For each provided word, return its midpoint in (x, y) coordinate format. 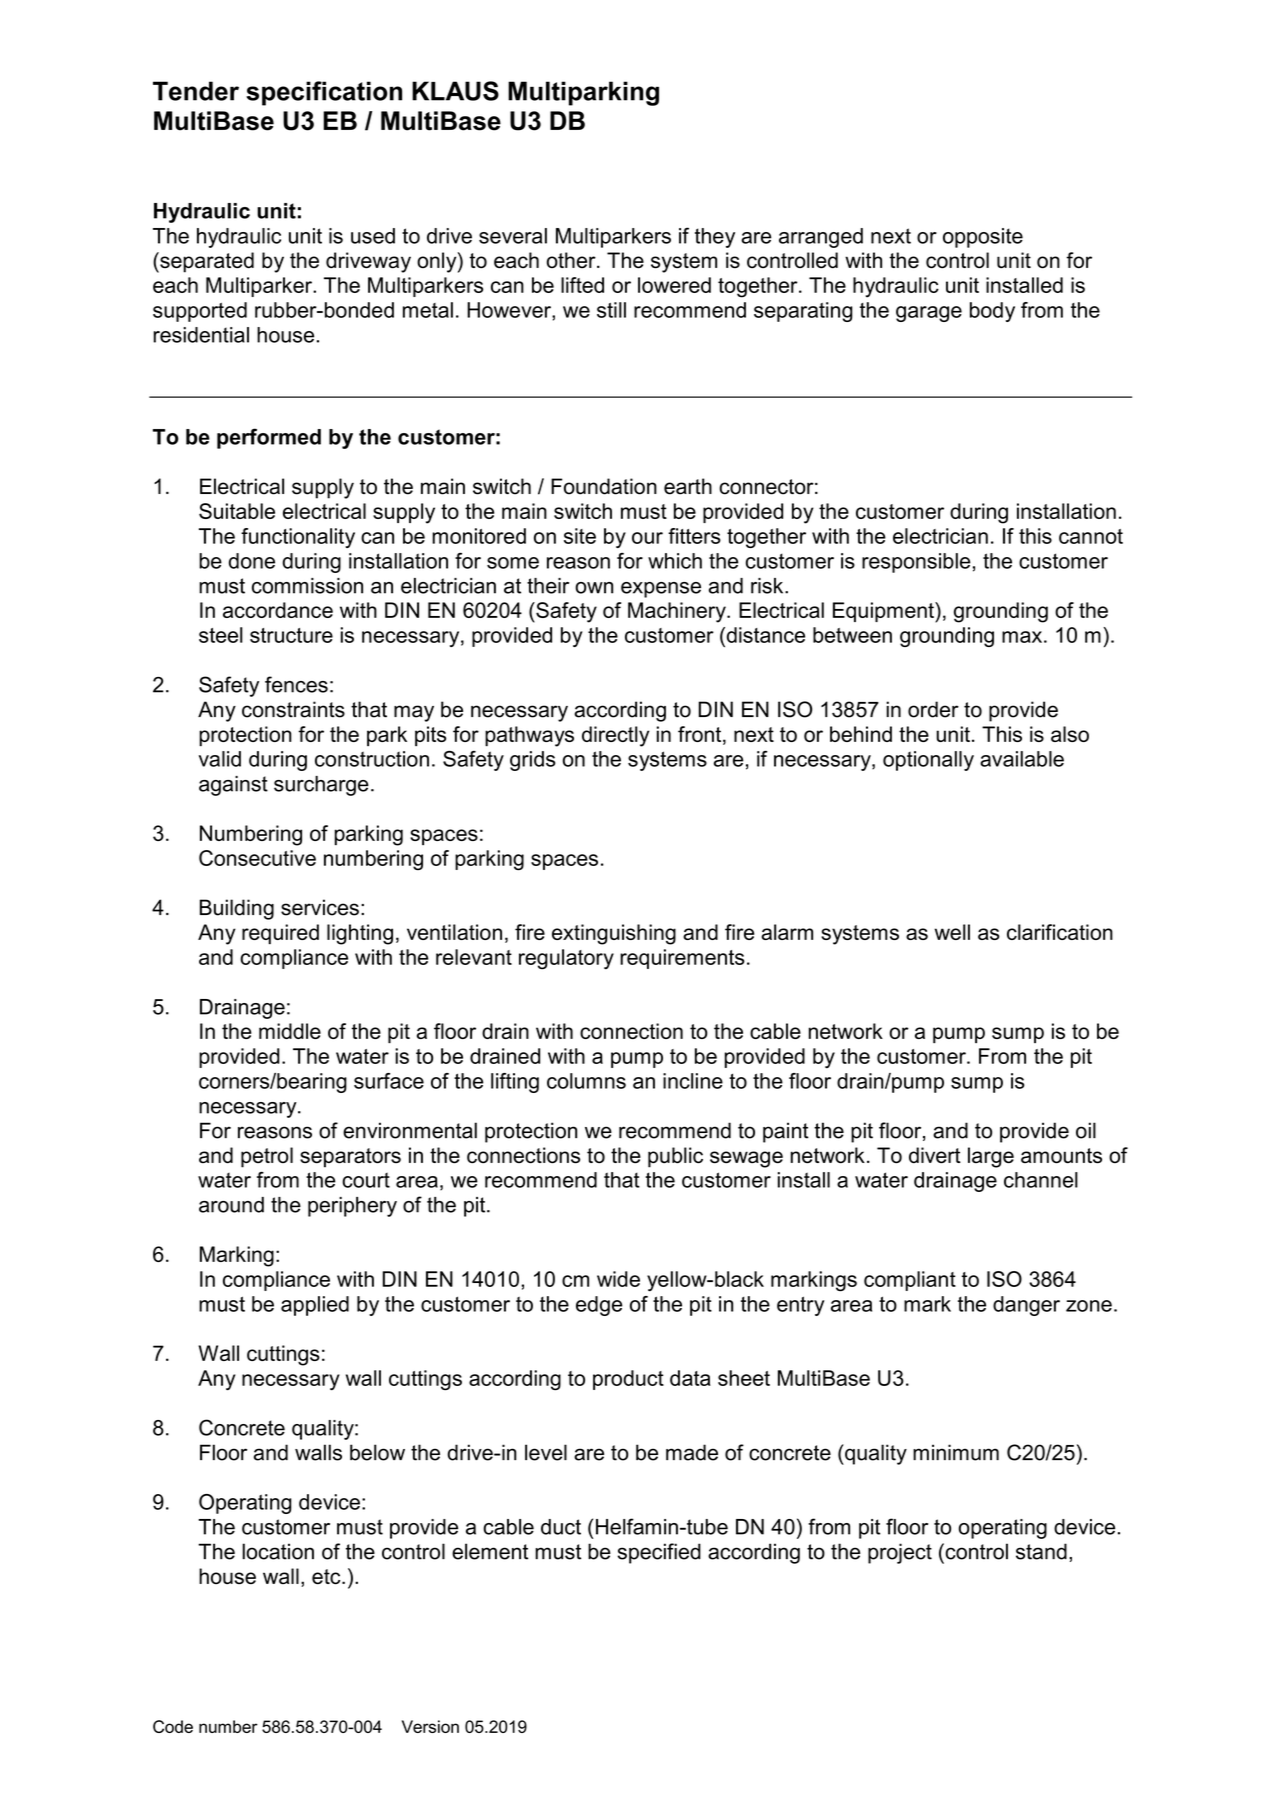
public (675, 1157)
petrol (267, 1157)
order (933, 709)
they (715, 238)
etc (327, 1577)
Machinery (678, 612)
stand (1041, 1551)
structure (291, 635)
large (991, 1157)
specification (324, 93)
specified (659, 1553)
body (992, 312)
